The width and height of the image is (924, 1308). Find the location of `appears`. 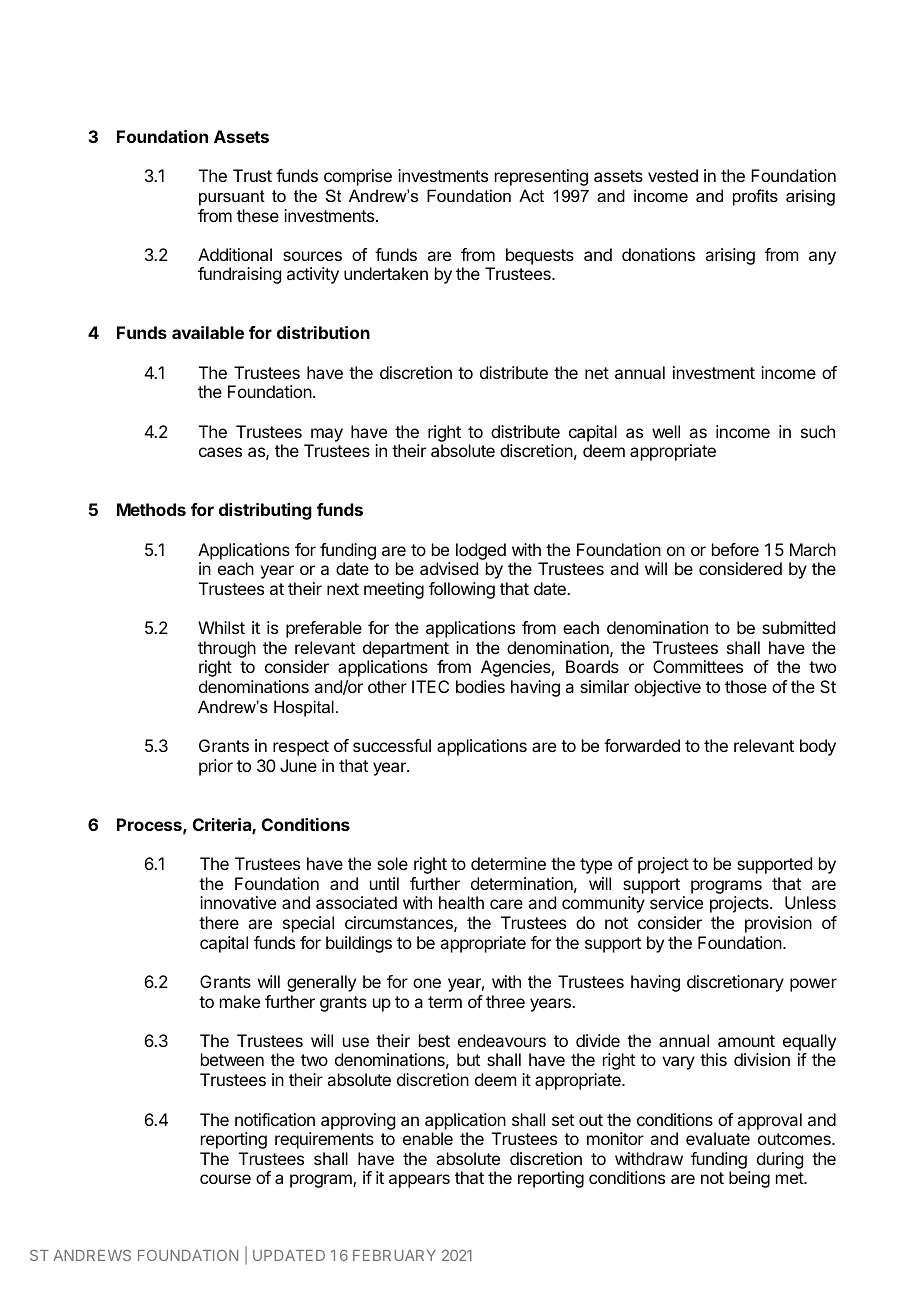

appears is located at coordinates (419, 1181).
